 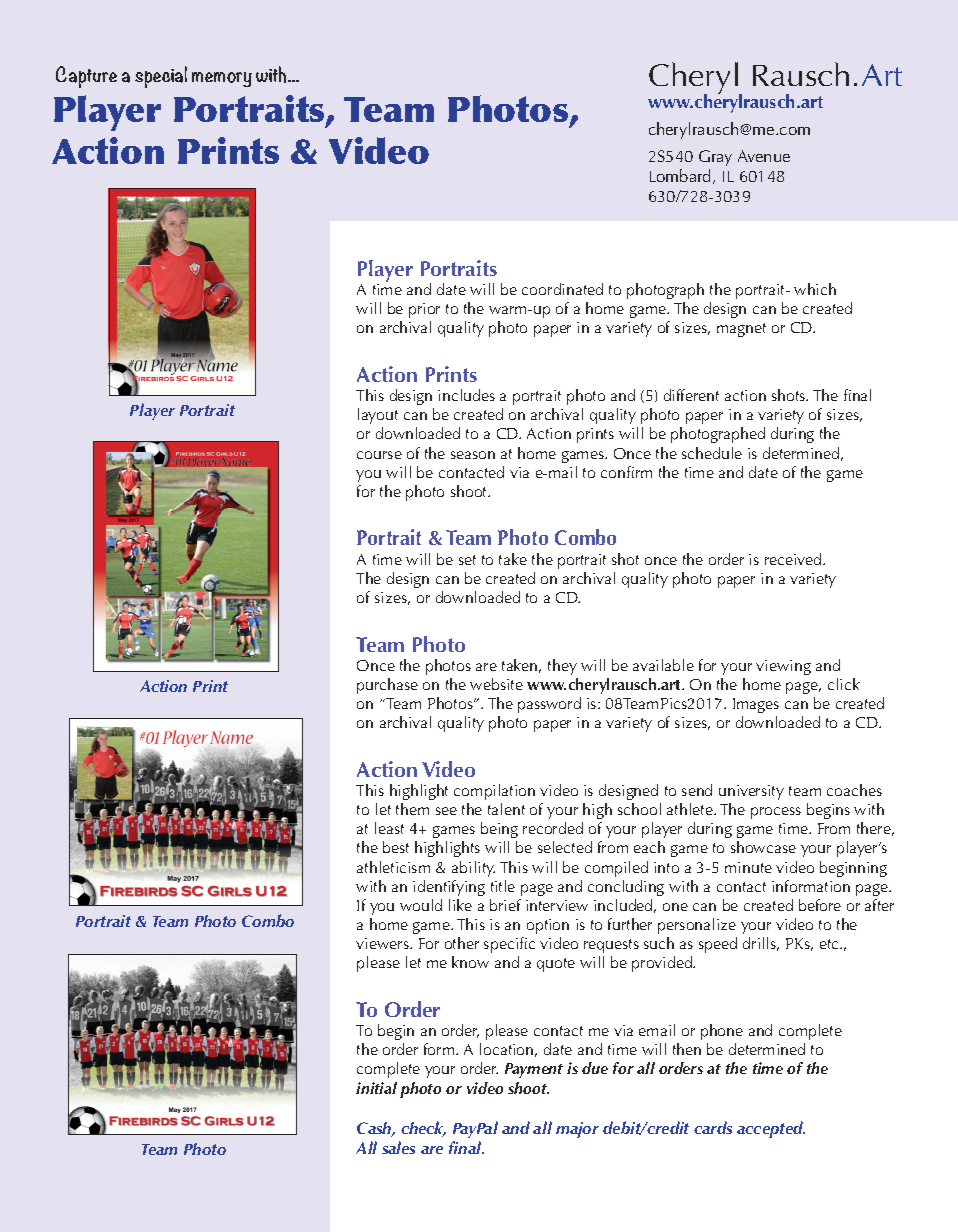 What do you see at coordinates (764, 156) in the screenshot?
I see `Avenue` at bounding box center [764, 156].
